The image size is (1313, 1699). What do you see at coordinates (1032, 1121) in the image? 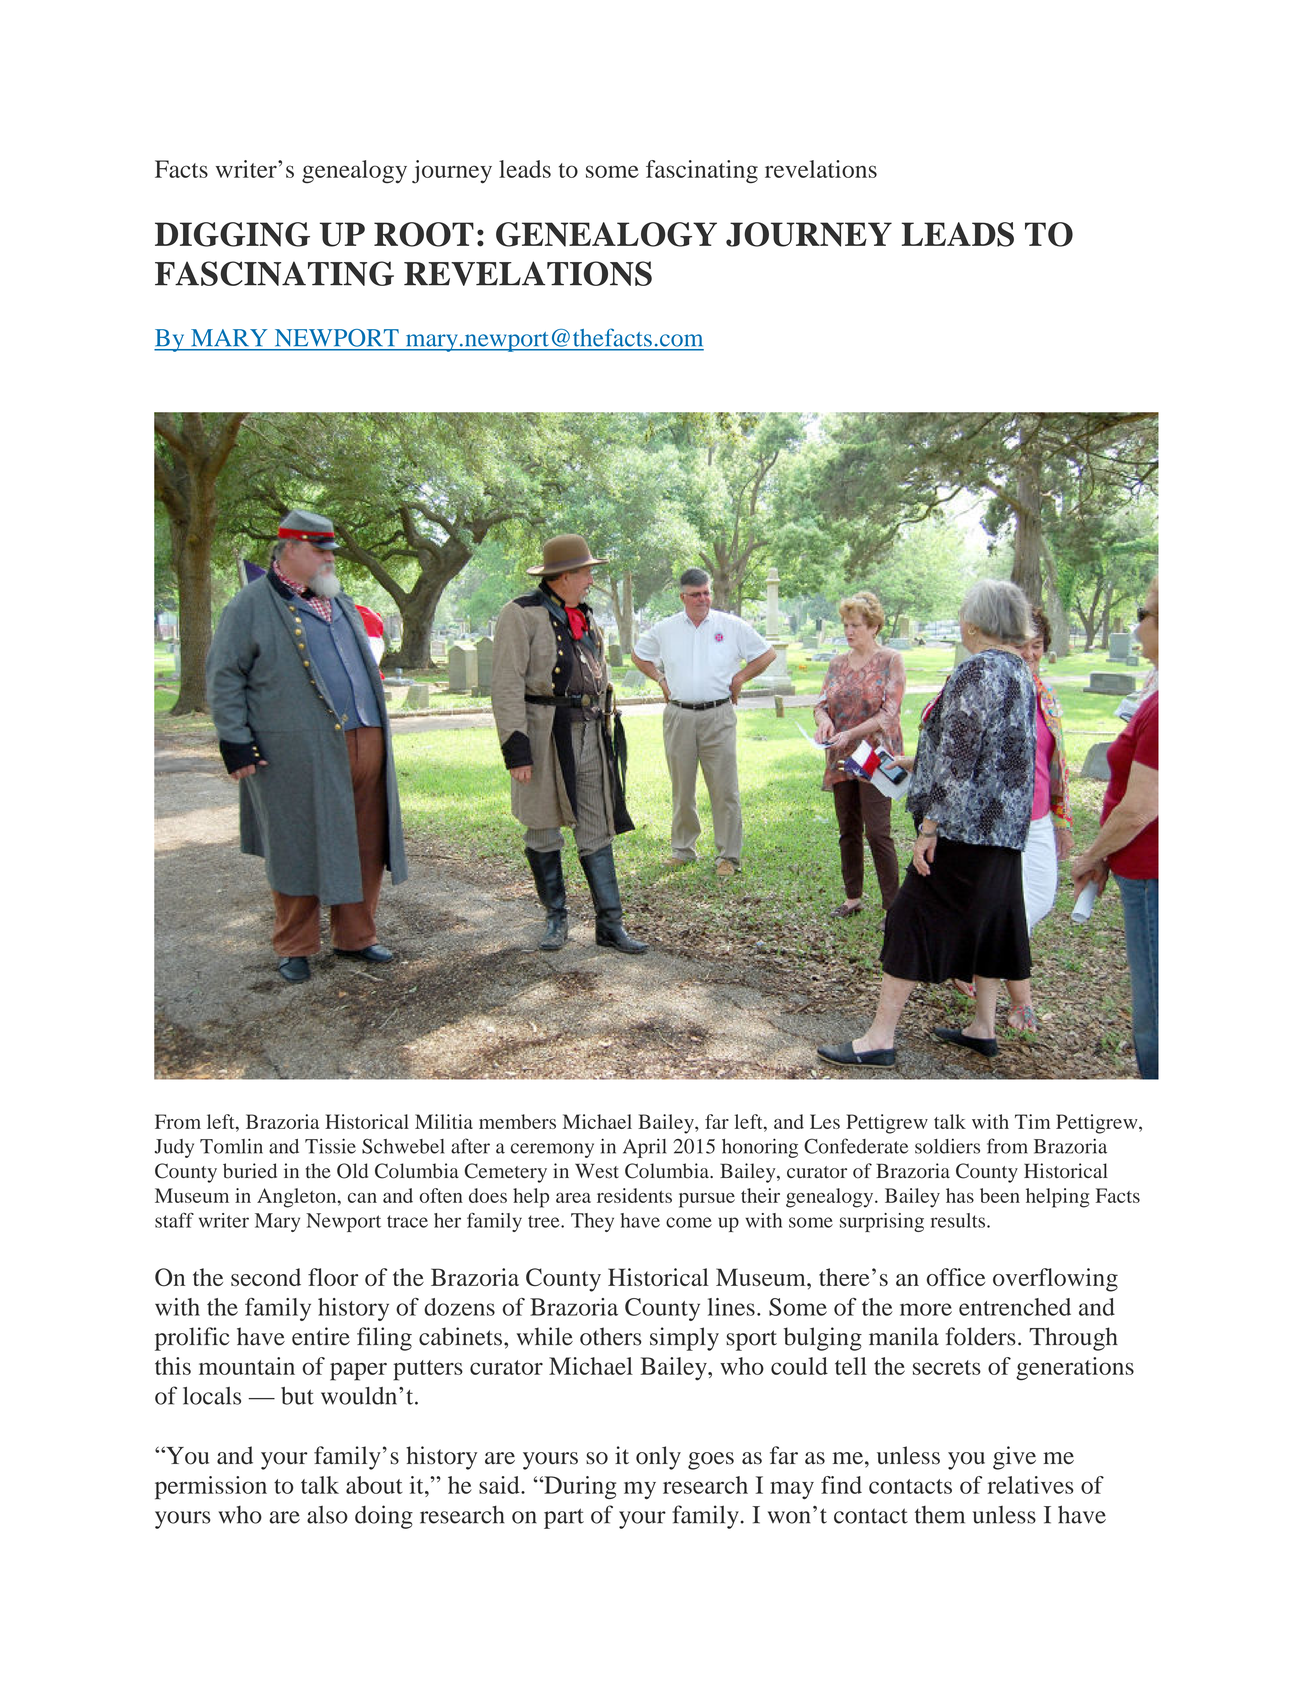
I see `Tim` at bounding box center [1032, 1121].
